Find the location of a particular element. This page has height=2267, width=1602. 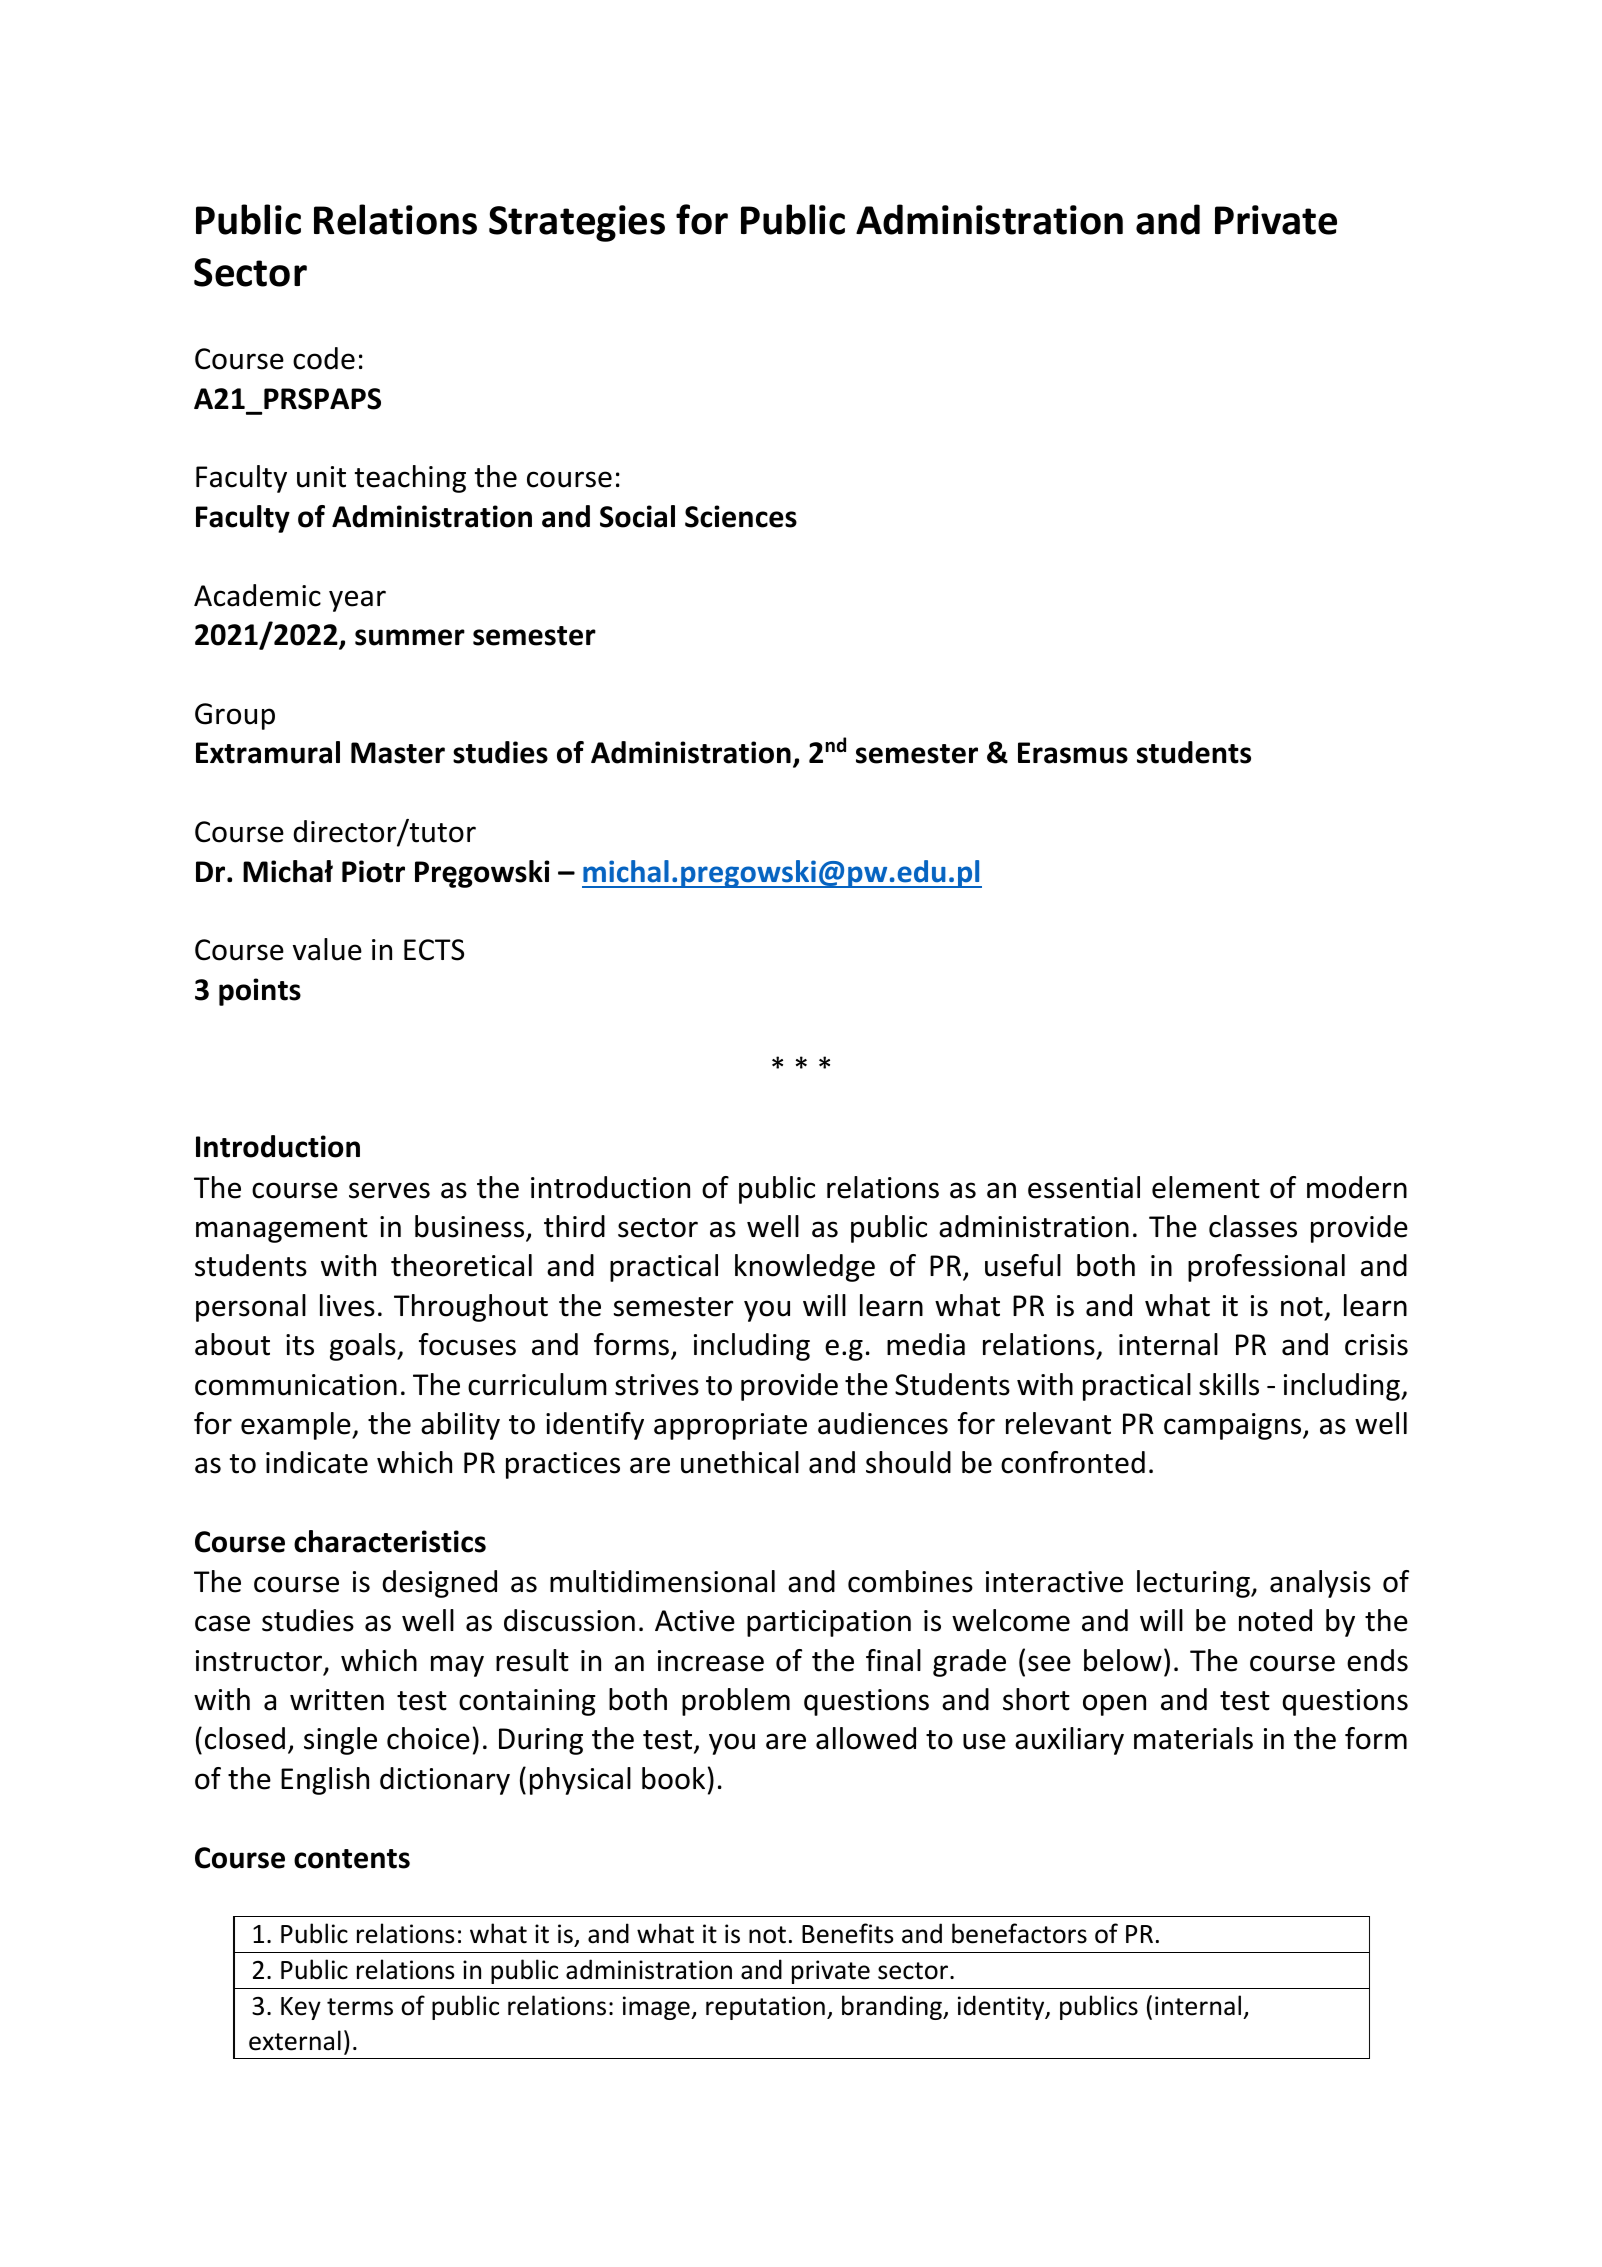

Strategies is located at coordinates (577, 223).
